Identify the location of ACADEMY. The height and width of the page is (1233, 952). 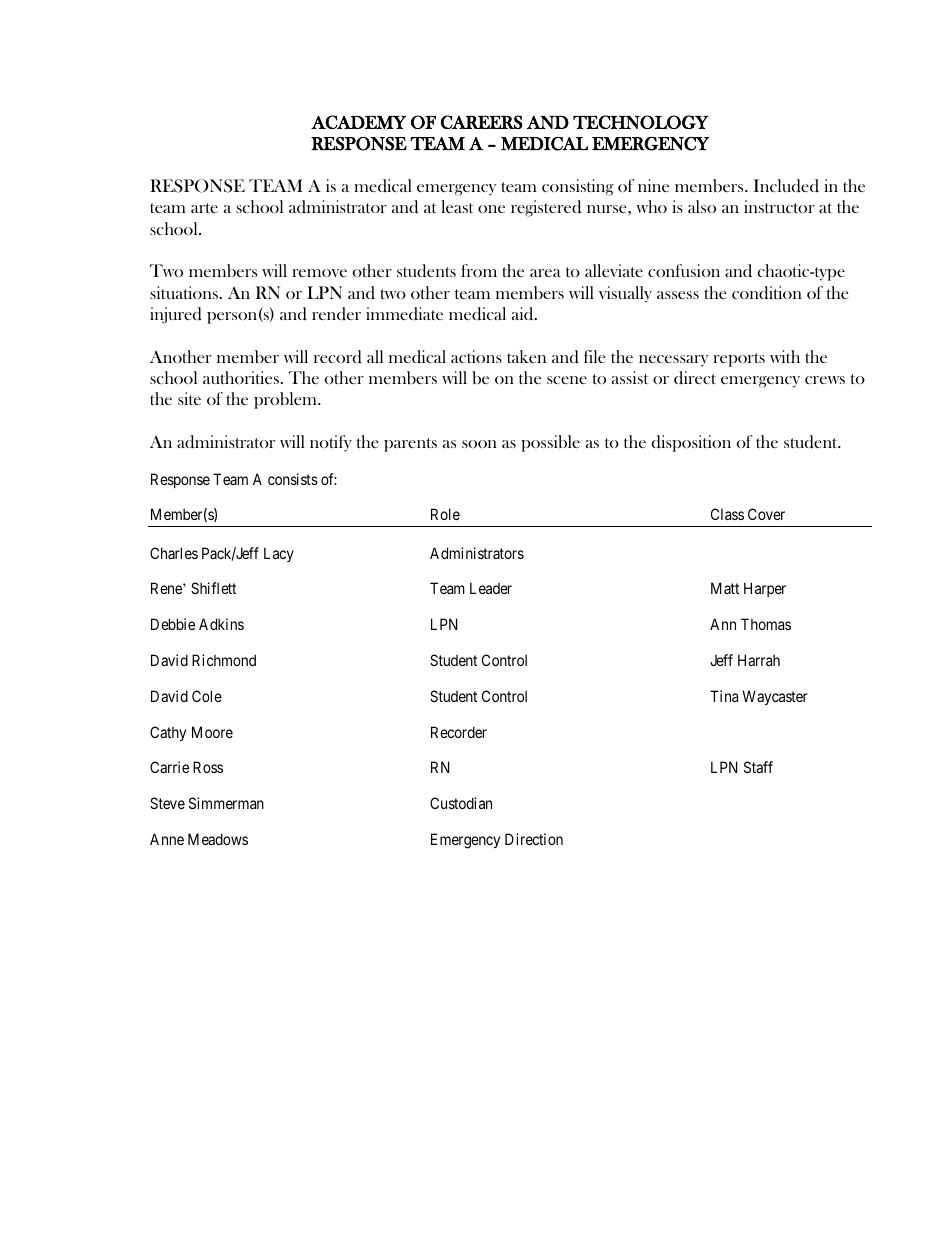
(358, 122).
